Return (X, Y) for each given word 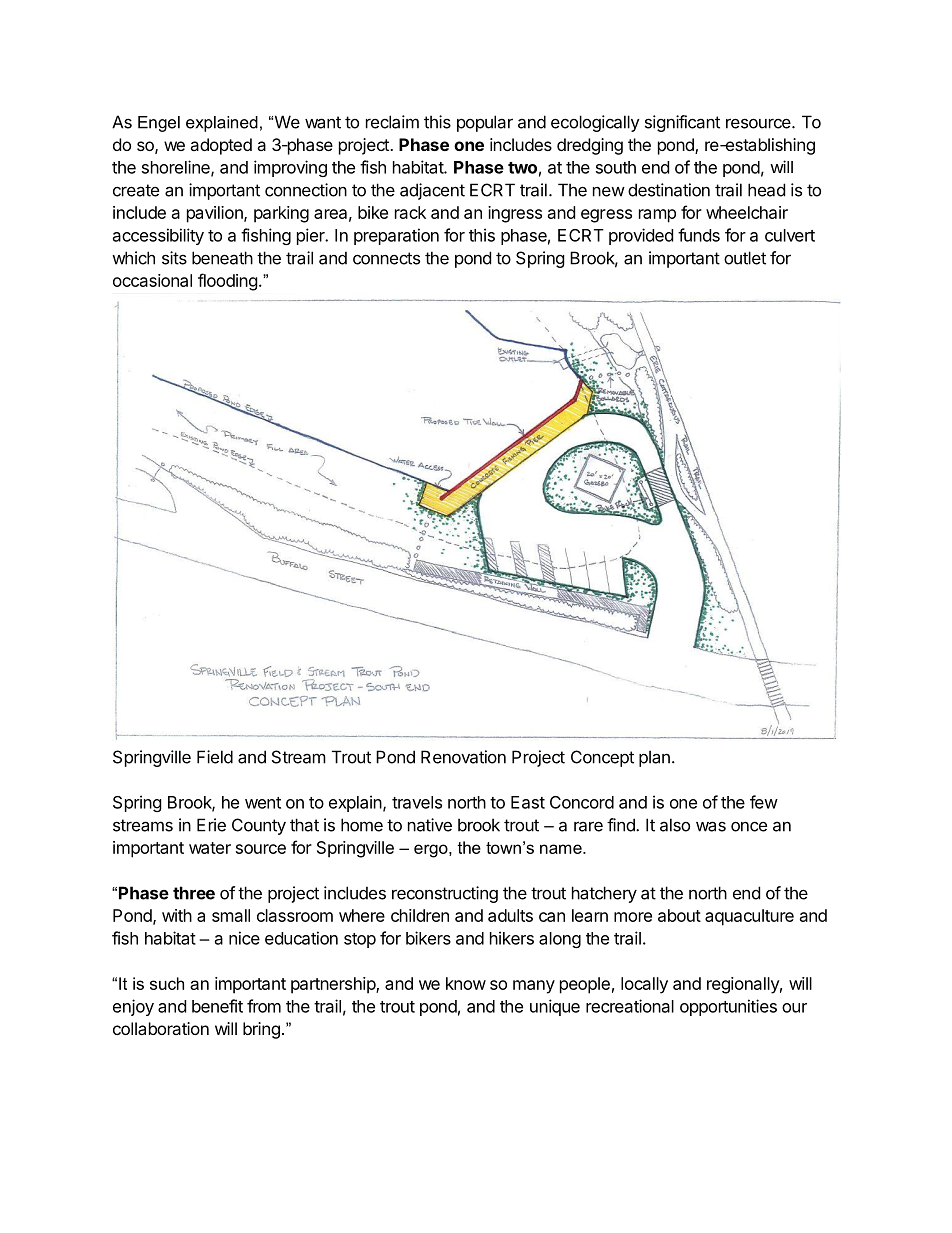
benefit (217, 1006)
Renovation (463, 757)
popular (485, 123)
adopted (221, 146)
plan (654, 758)
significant (682, 123)
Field (215, 757)
